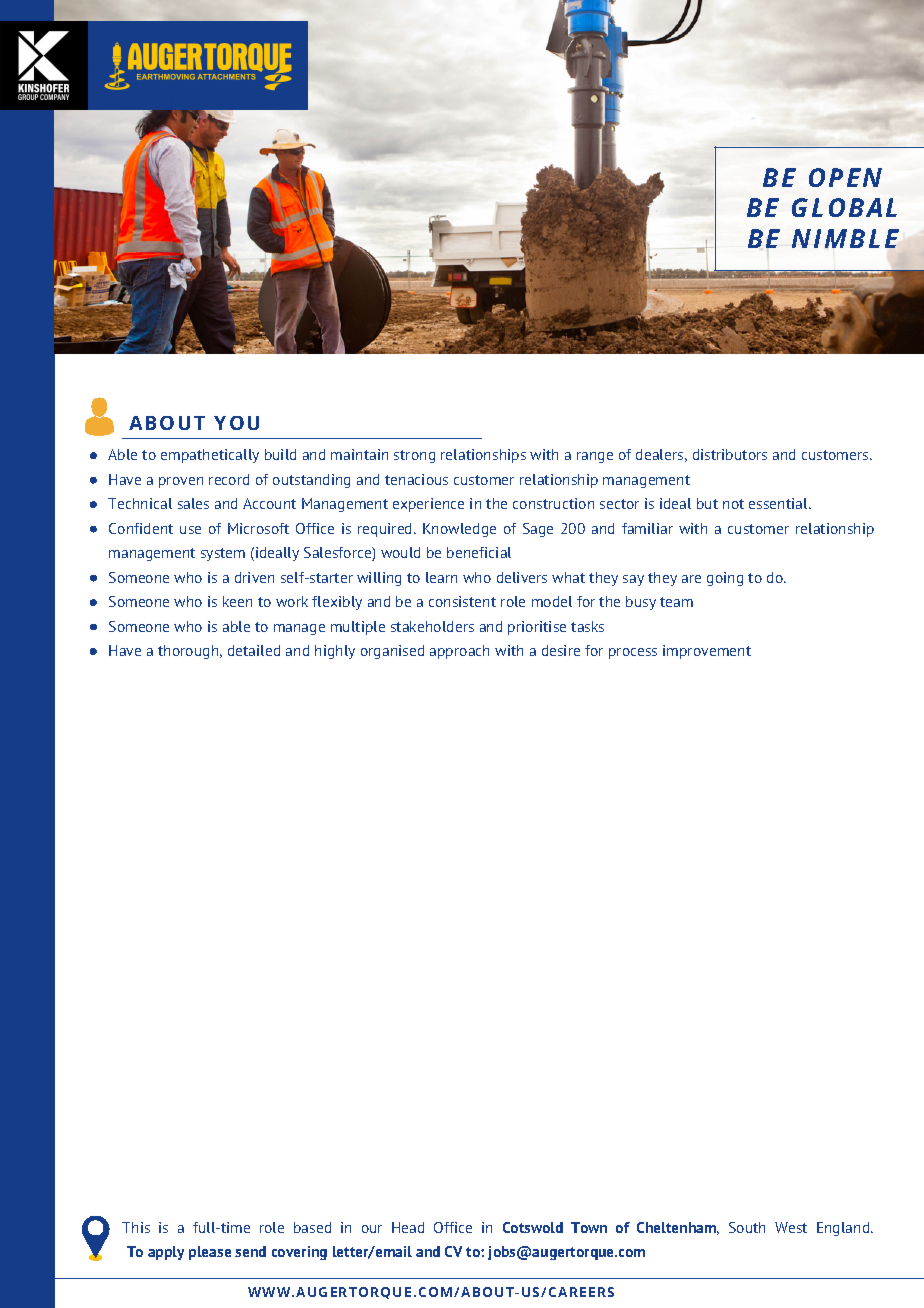 The width and height of the screenshot is (924, 1308). Describe the element at coordinates (747, 1227) in the screenshot. I see `South` at that location.
